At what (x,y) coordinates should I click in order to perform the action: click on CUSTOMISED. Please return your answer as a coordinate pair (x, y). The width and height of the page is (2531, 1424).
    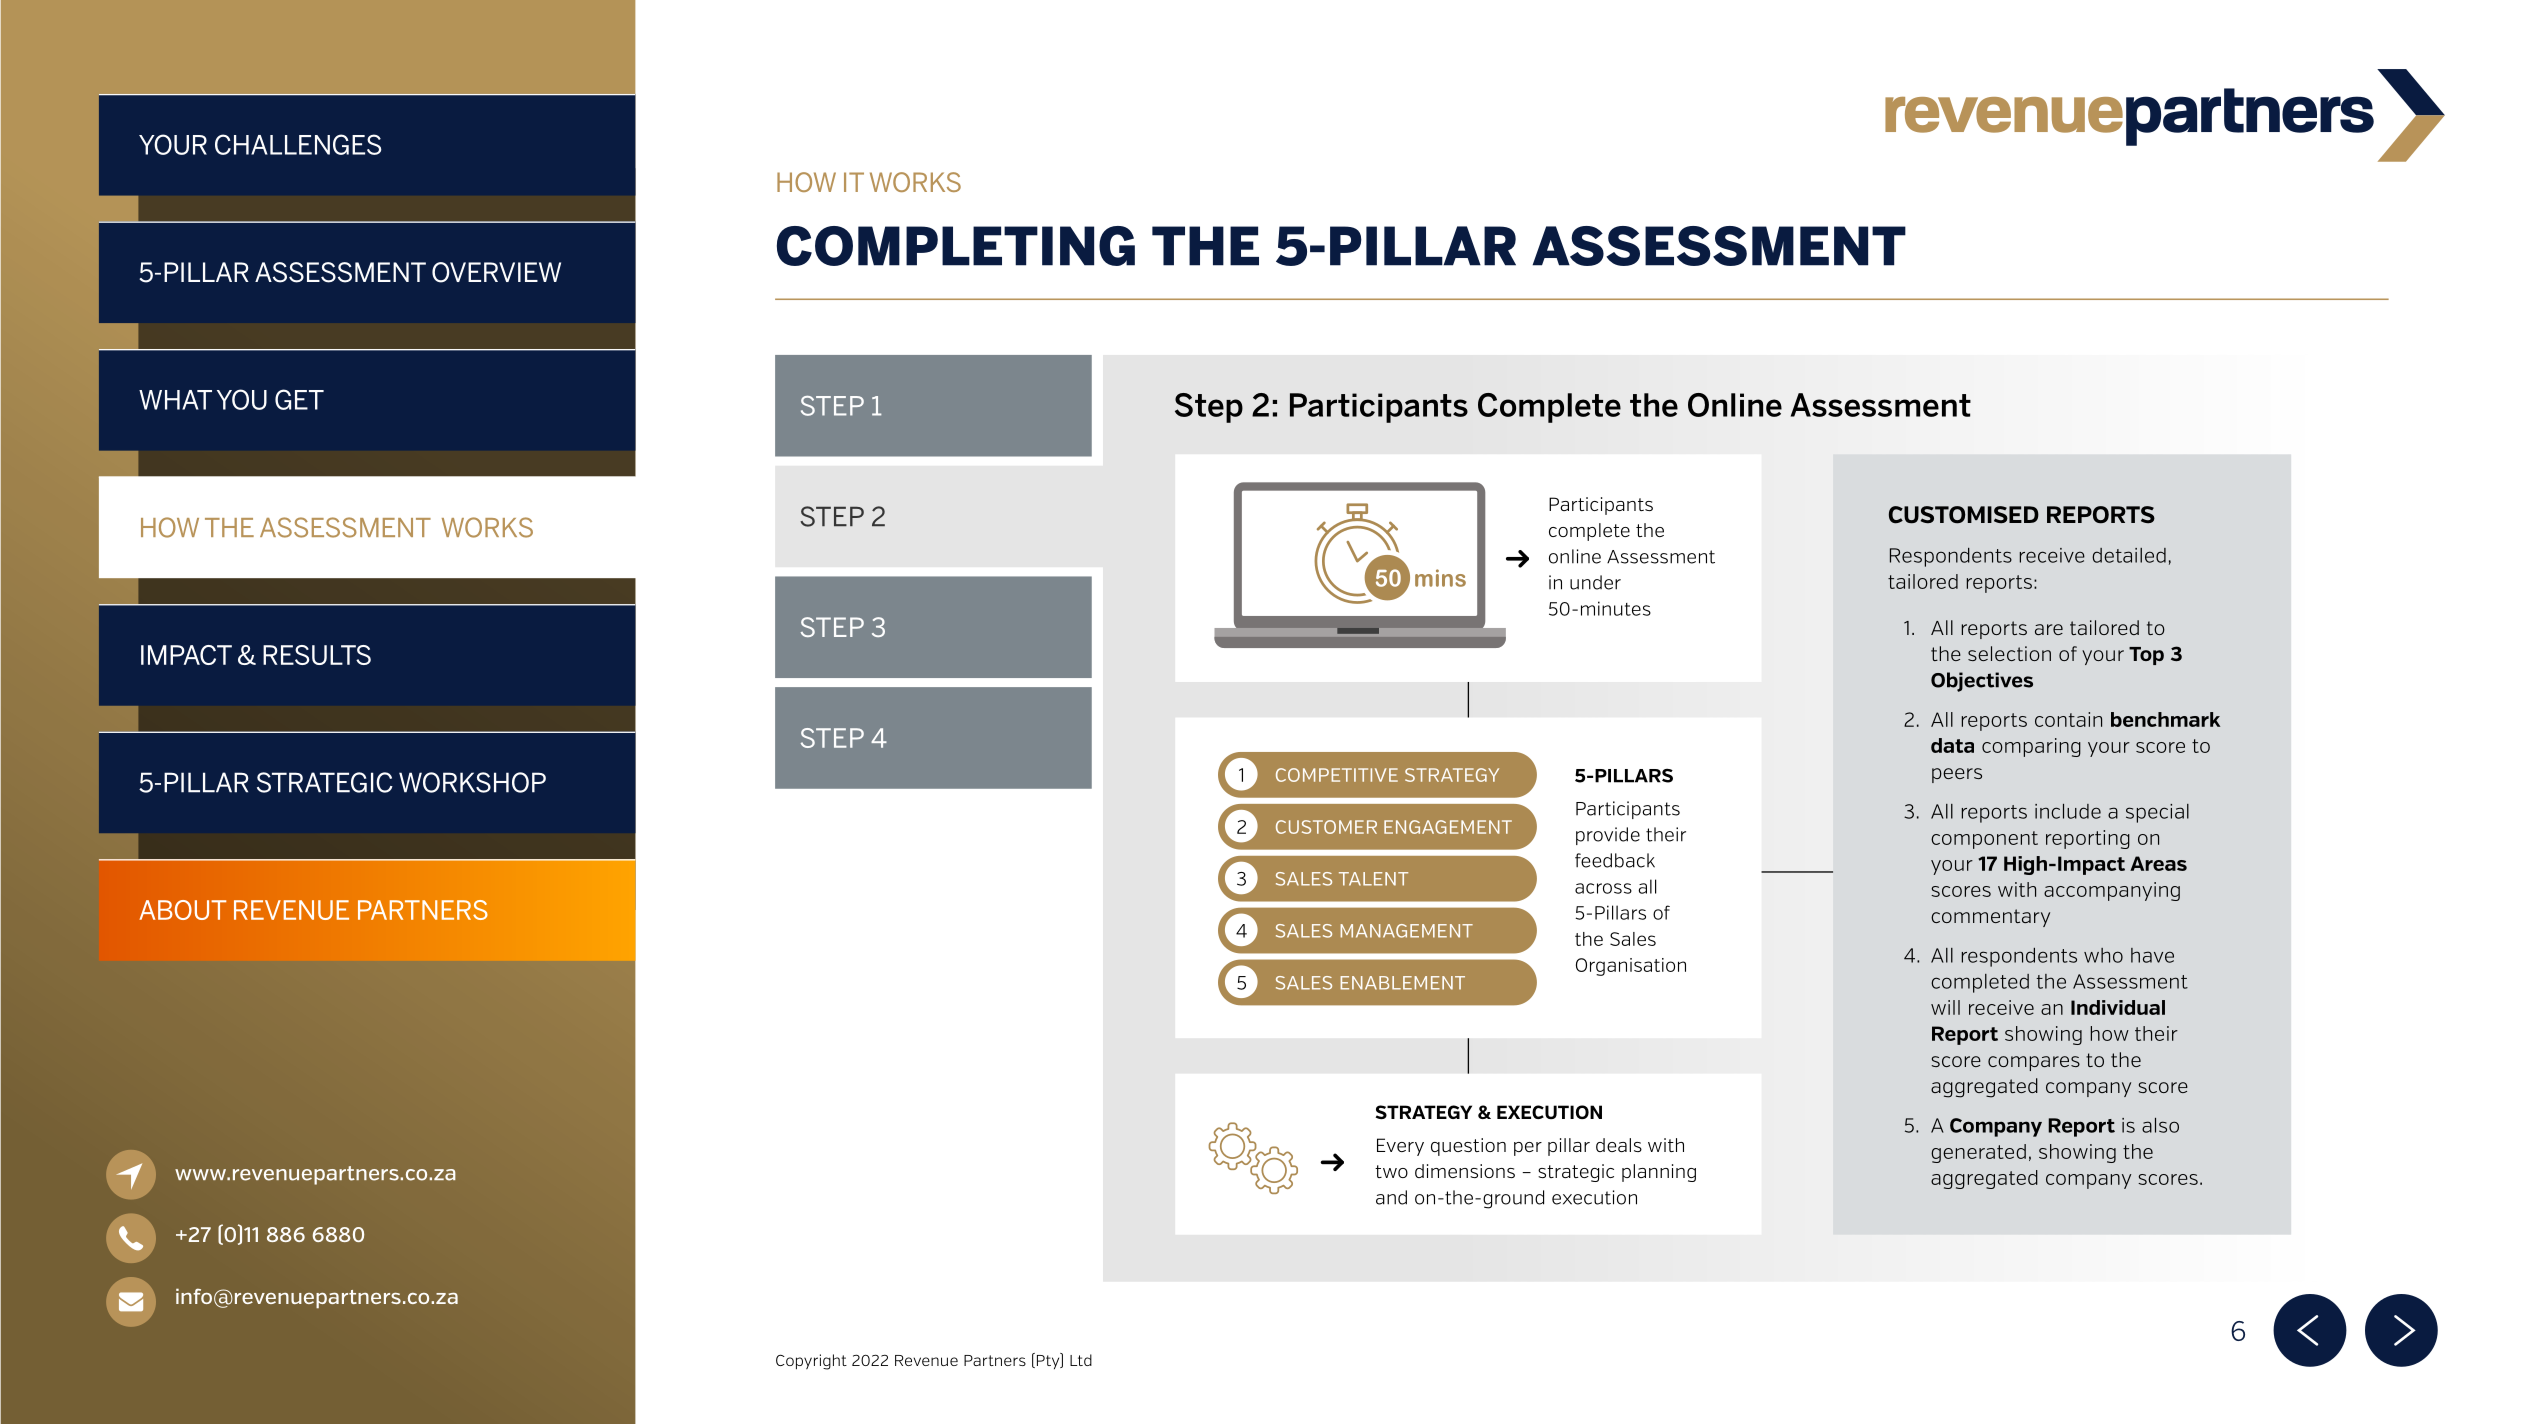
    Looking at the image, I should click on (1964, 515).
